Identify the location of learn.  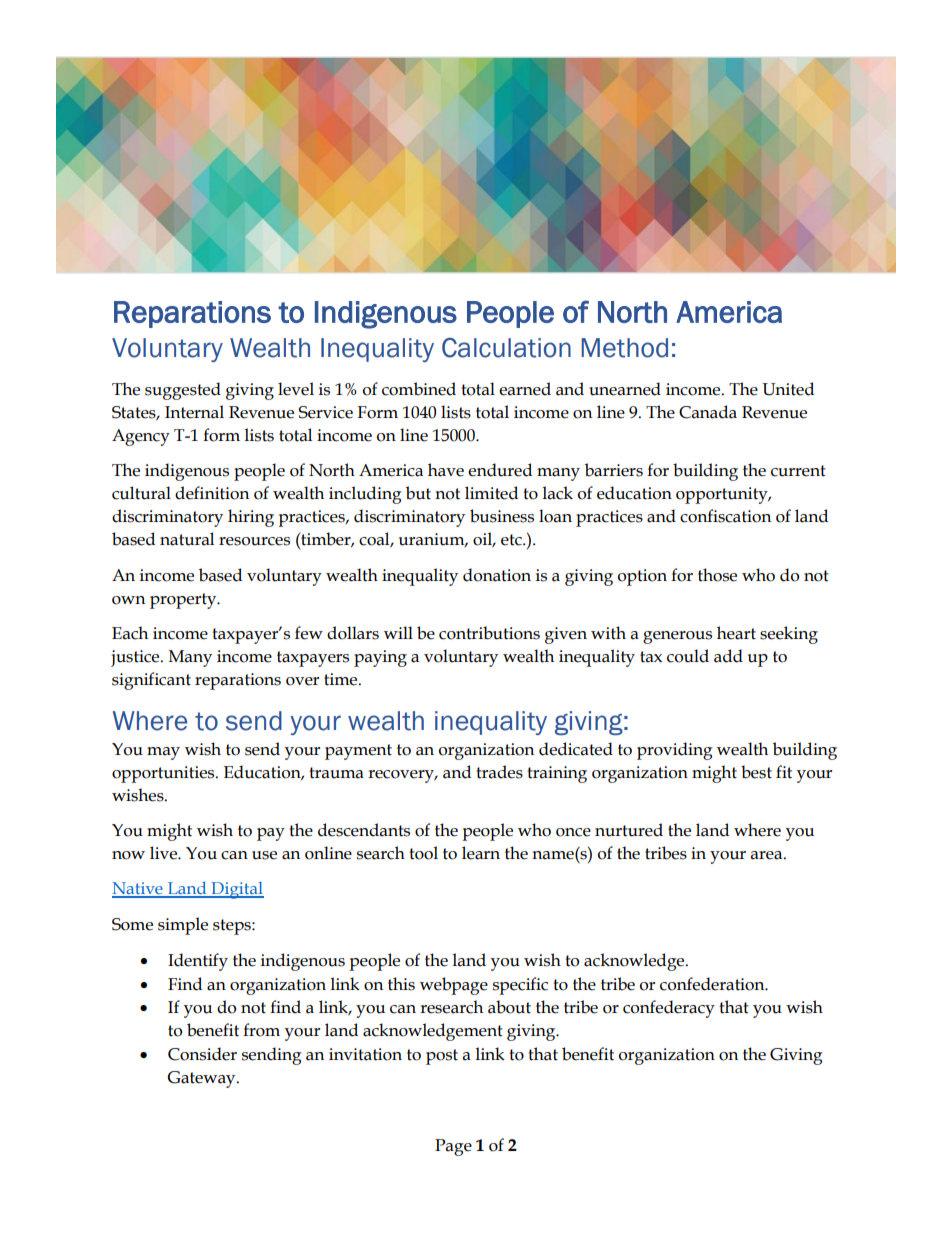
(481, 853).
